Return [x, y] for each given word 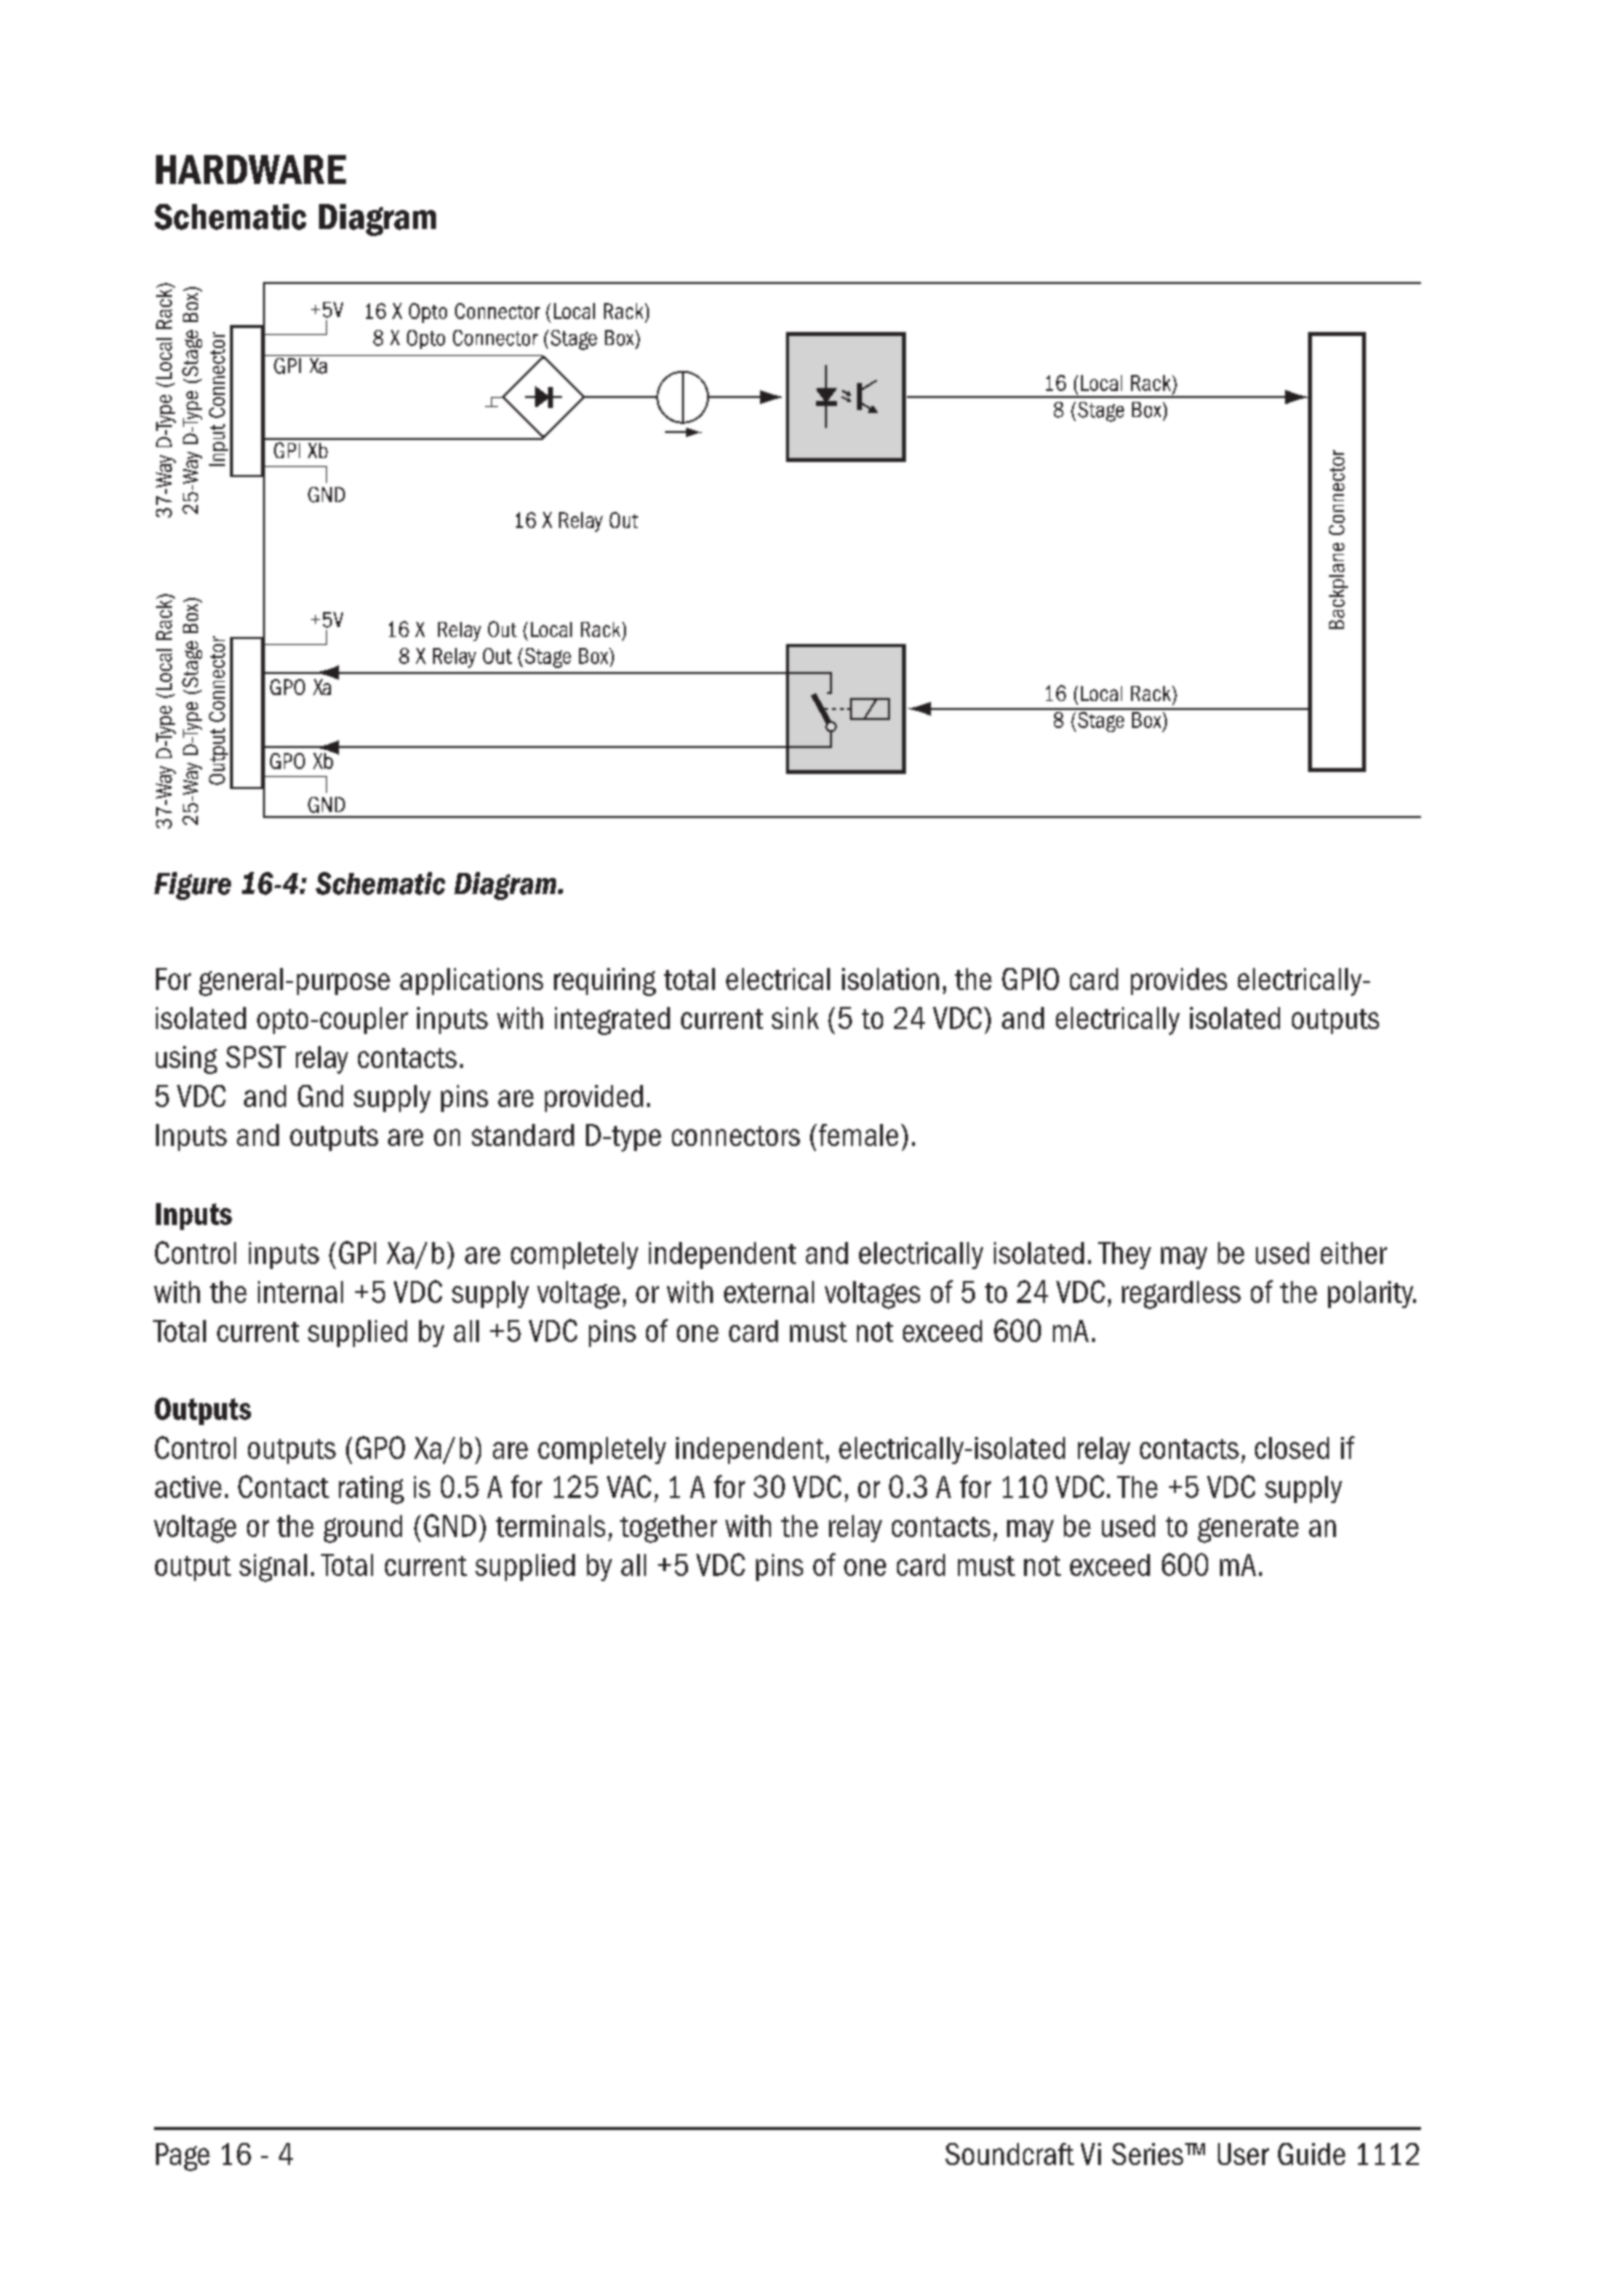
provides [1179, 981]
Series [1149, 2154]
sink [795, 1018]
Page [183, 2157]
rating [371, 1490]
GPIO [1030, 979]
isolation [890, 979]
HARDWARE [251, 169]
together [668, 1529]
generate [1248, 1530]
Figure [192, 886]
